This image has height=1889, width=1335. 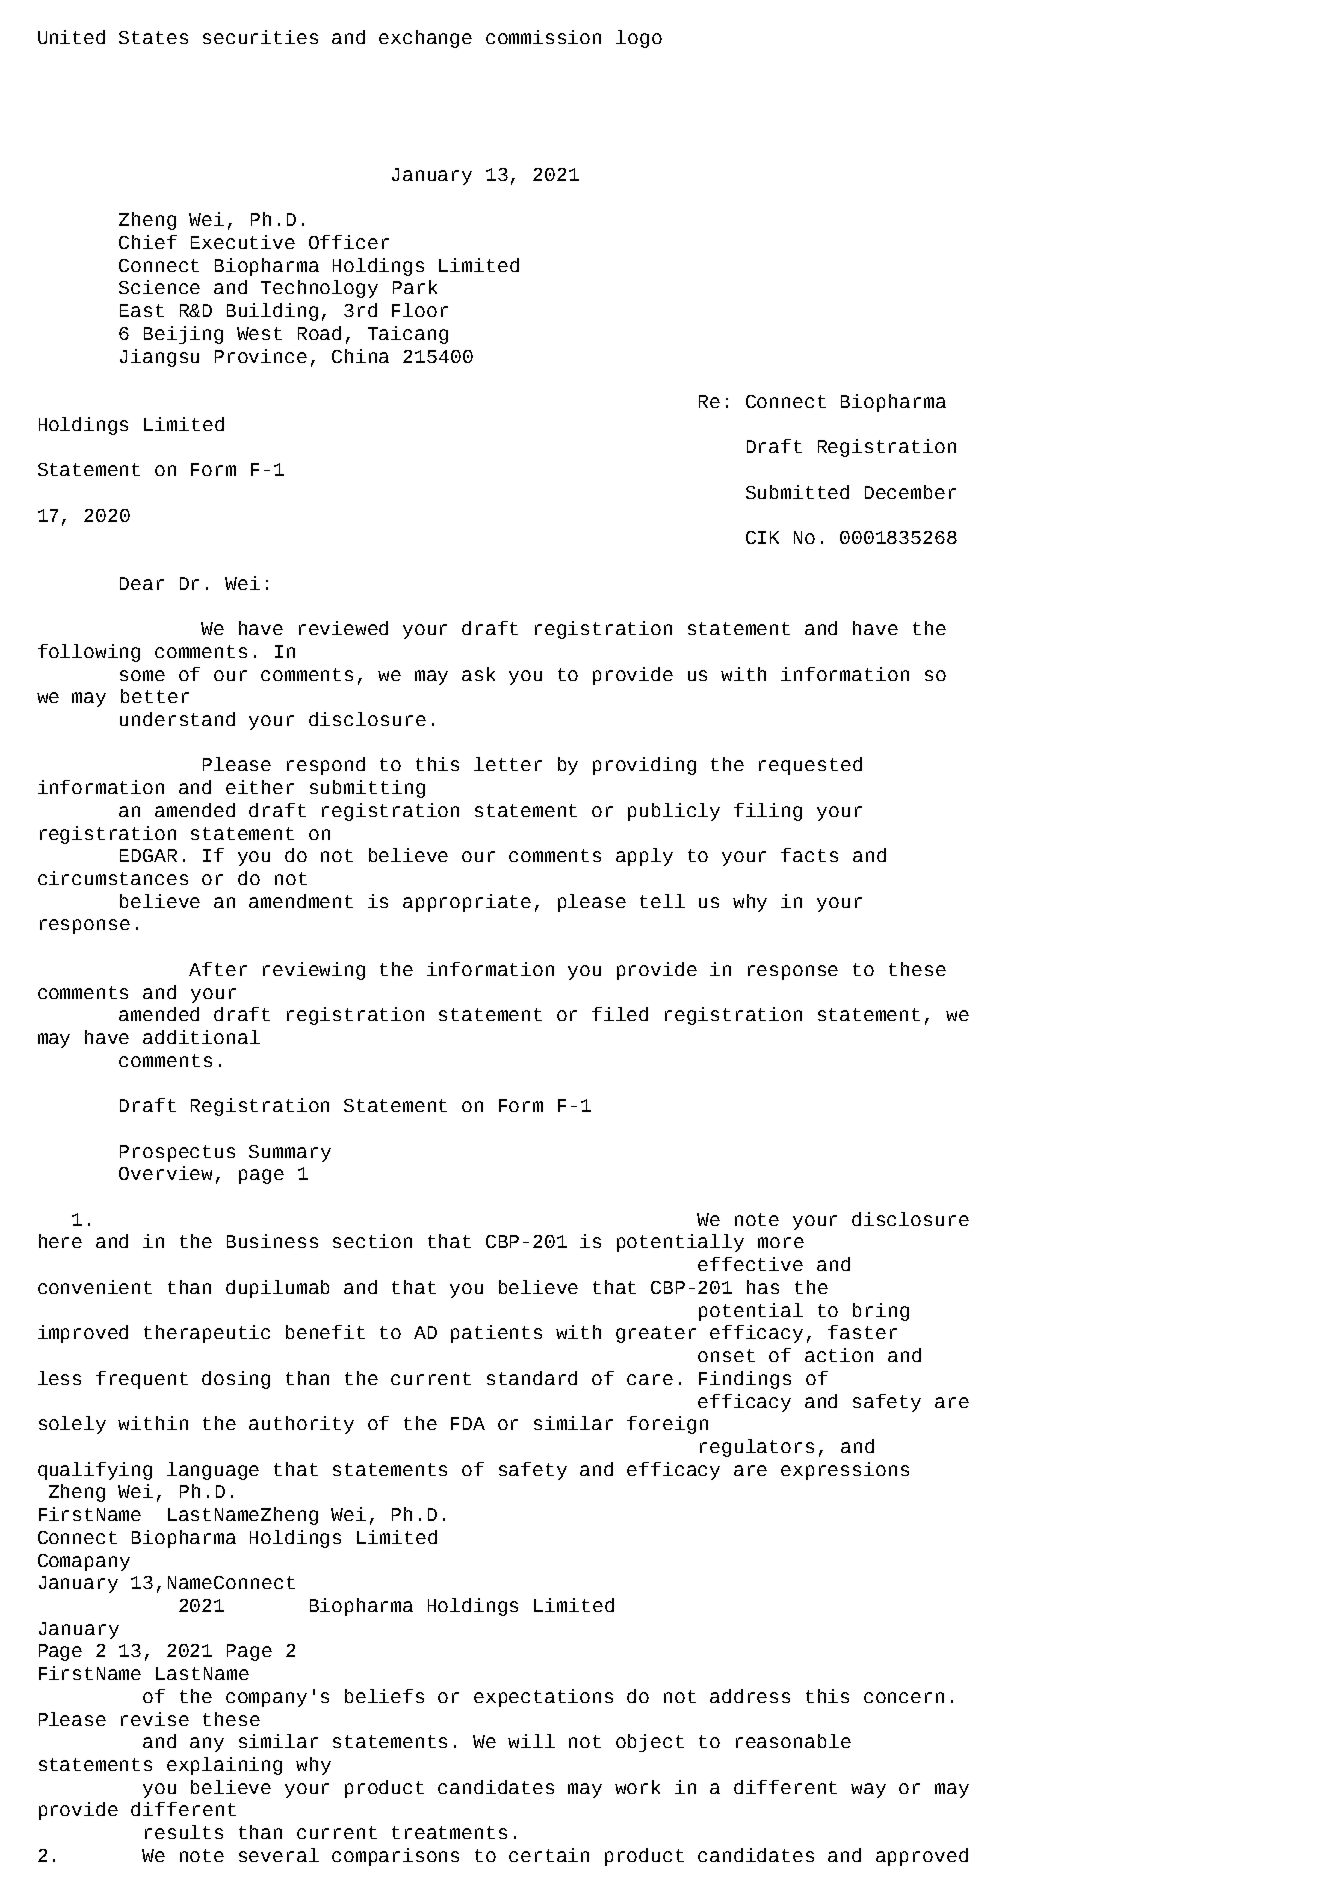 What do you see at coordinates (543, 37) in the image?
I see `commission` at bounding box center [543, 37].
